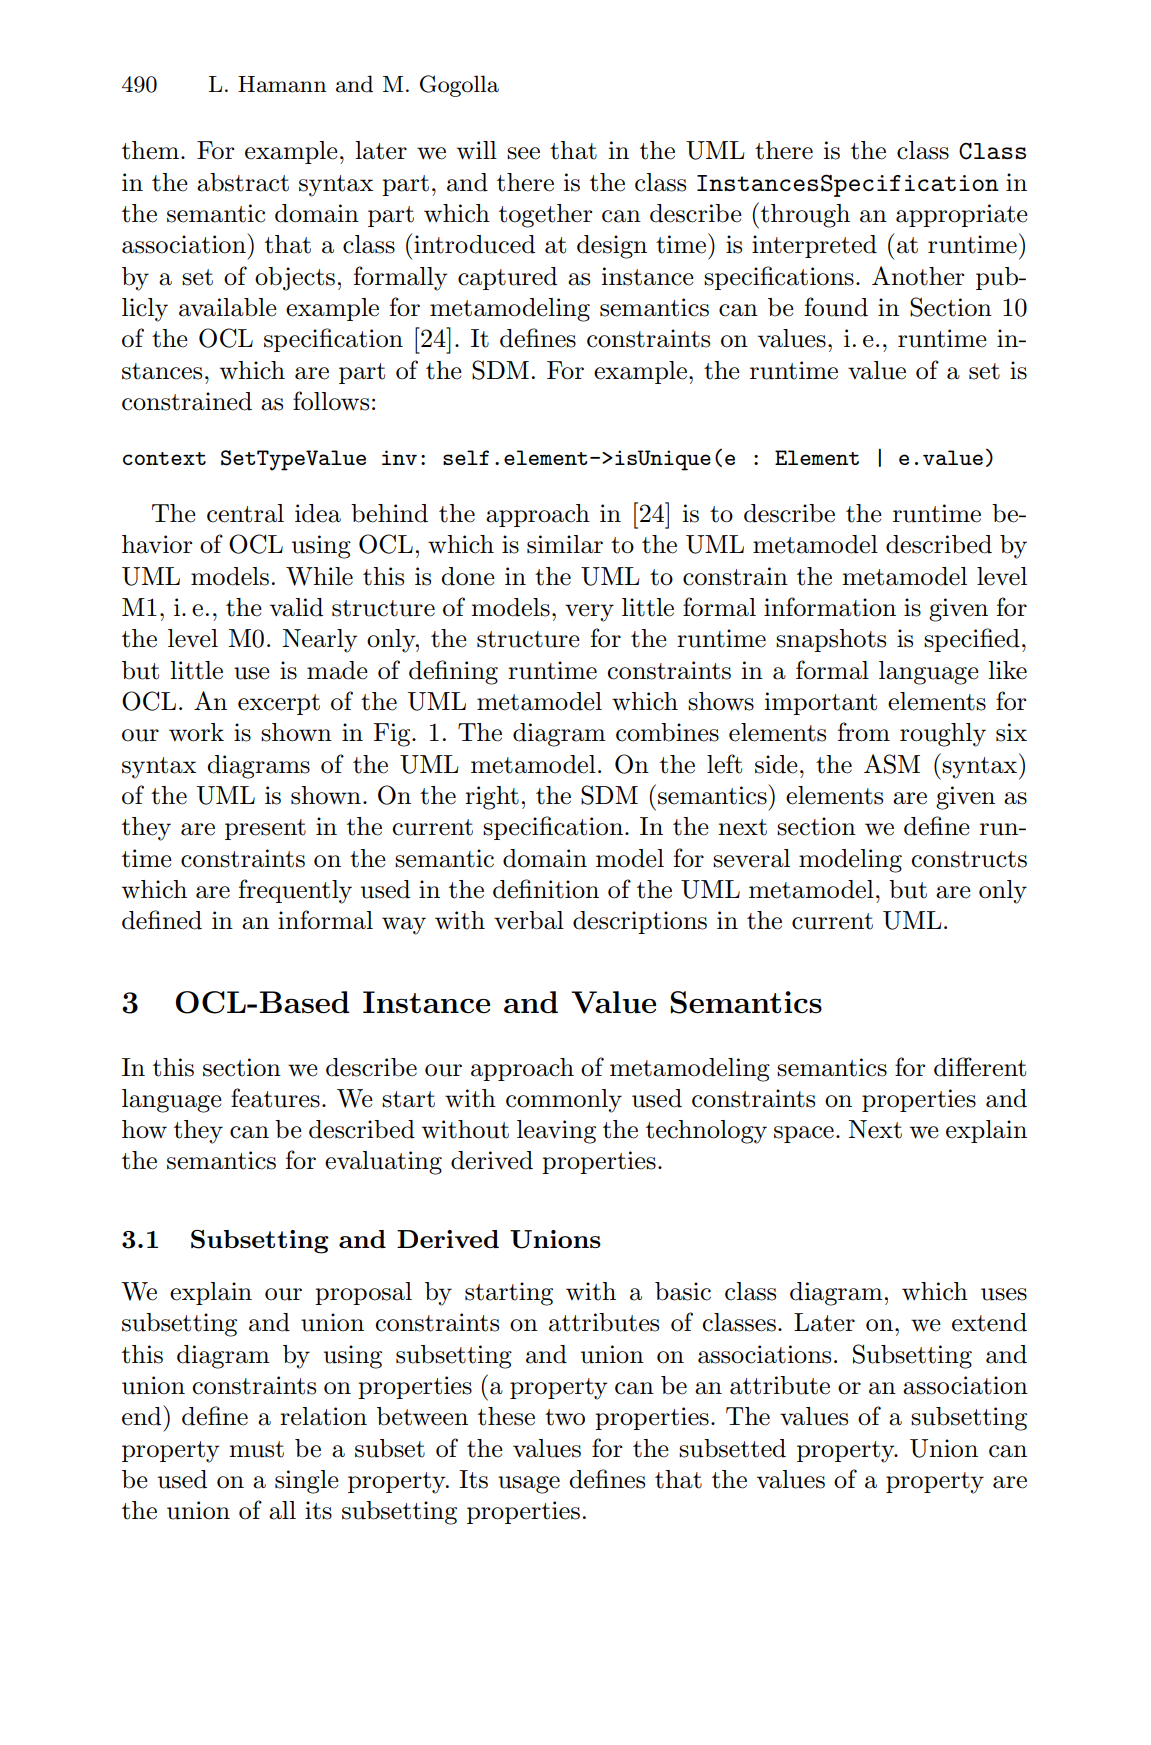  I want to click on appropriate, so click(962, 215).
